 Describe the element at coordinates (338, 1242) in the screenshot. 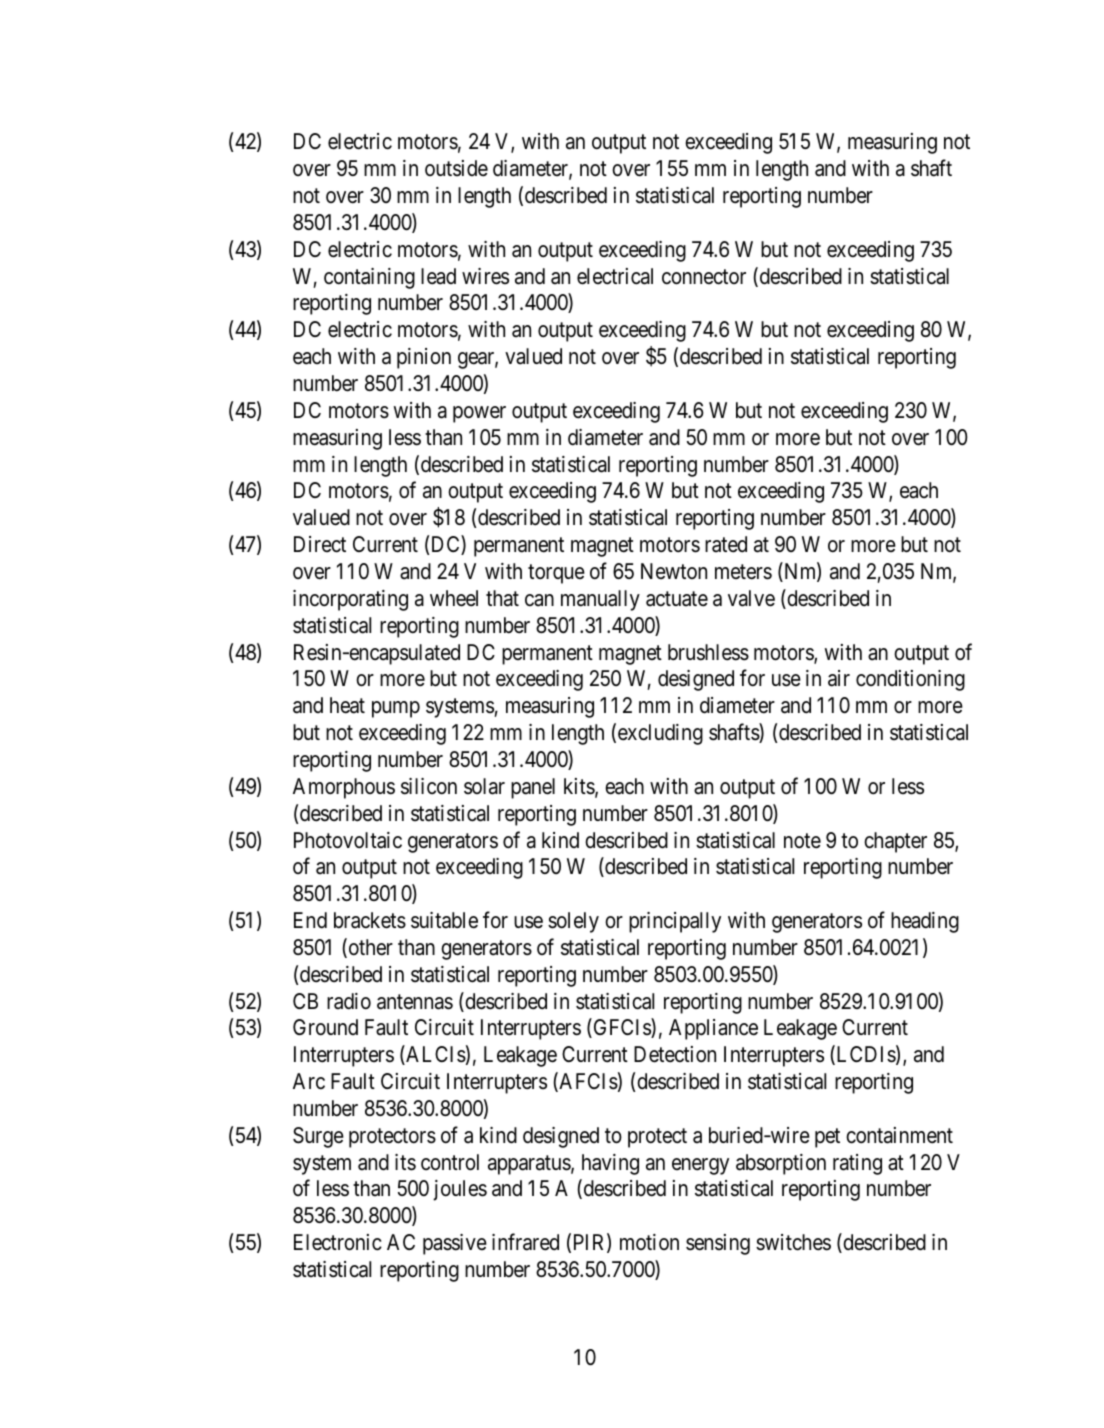

I see `Electronic` at that location.
